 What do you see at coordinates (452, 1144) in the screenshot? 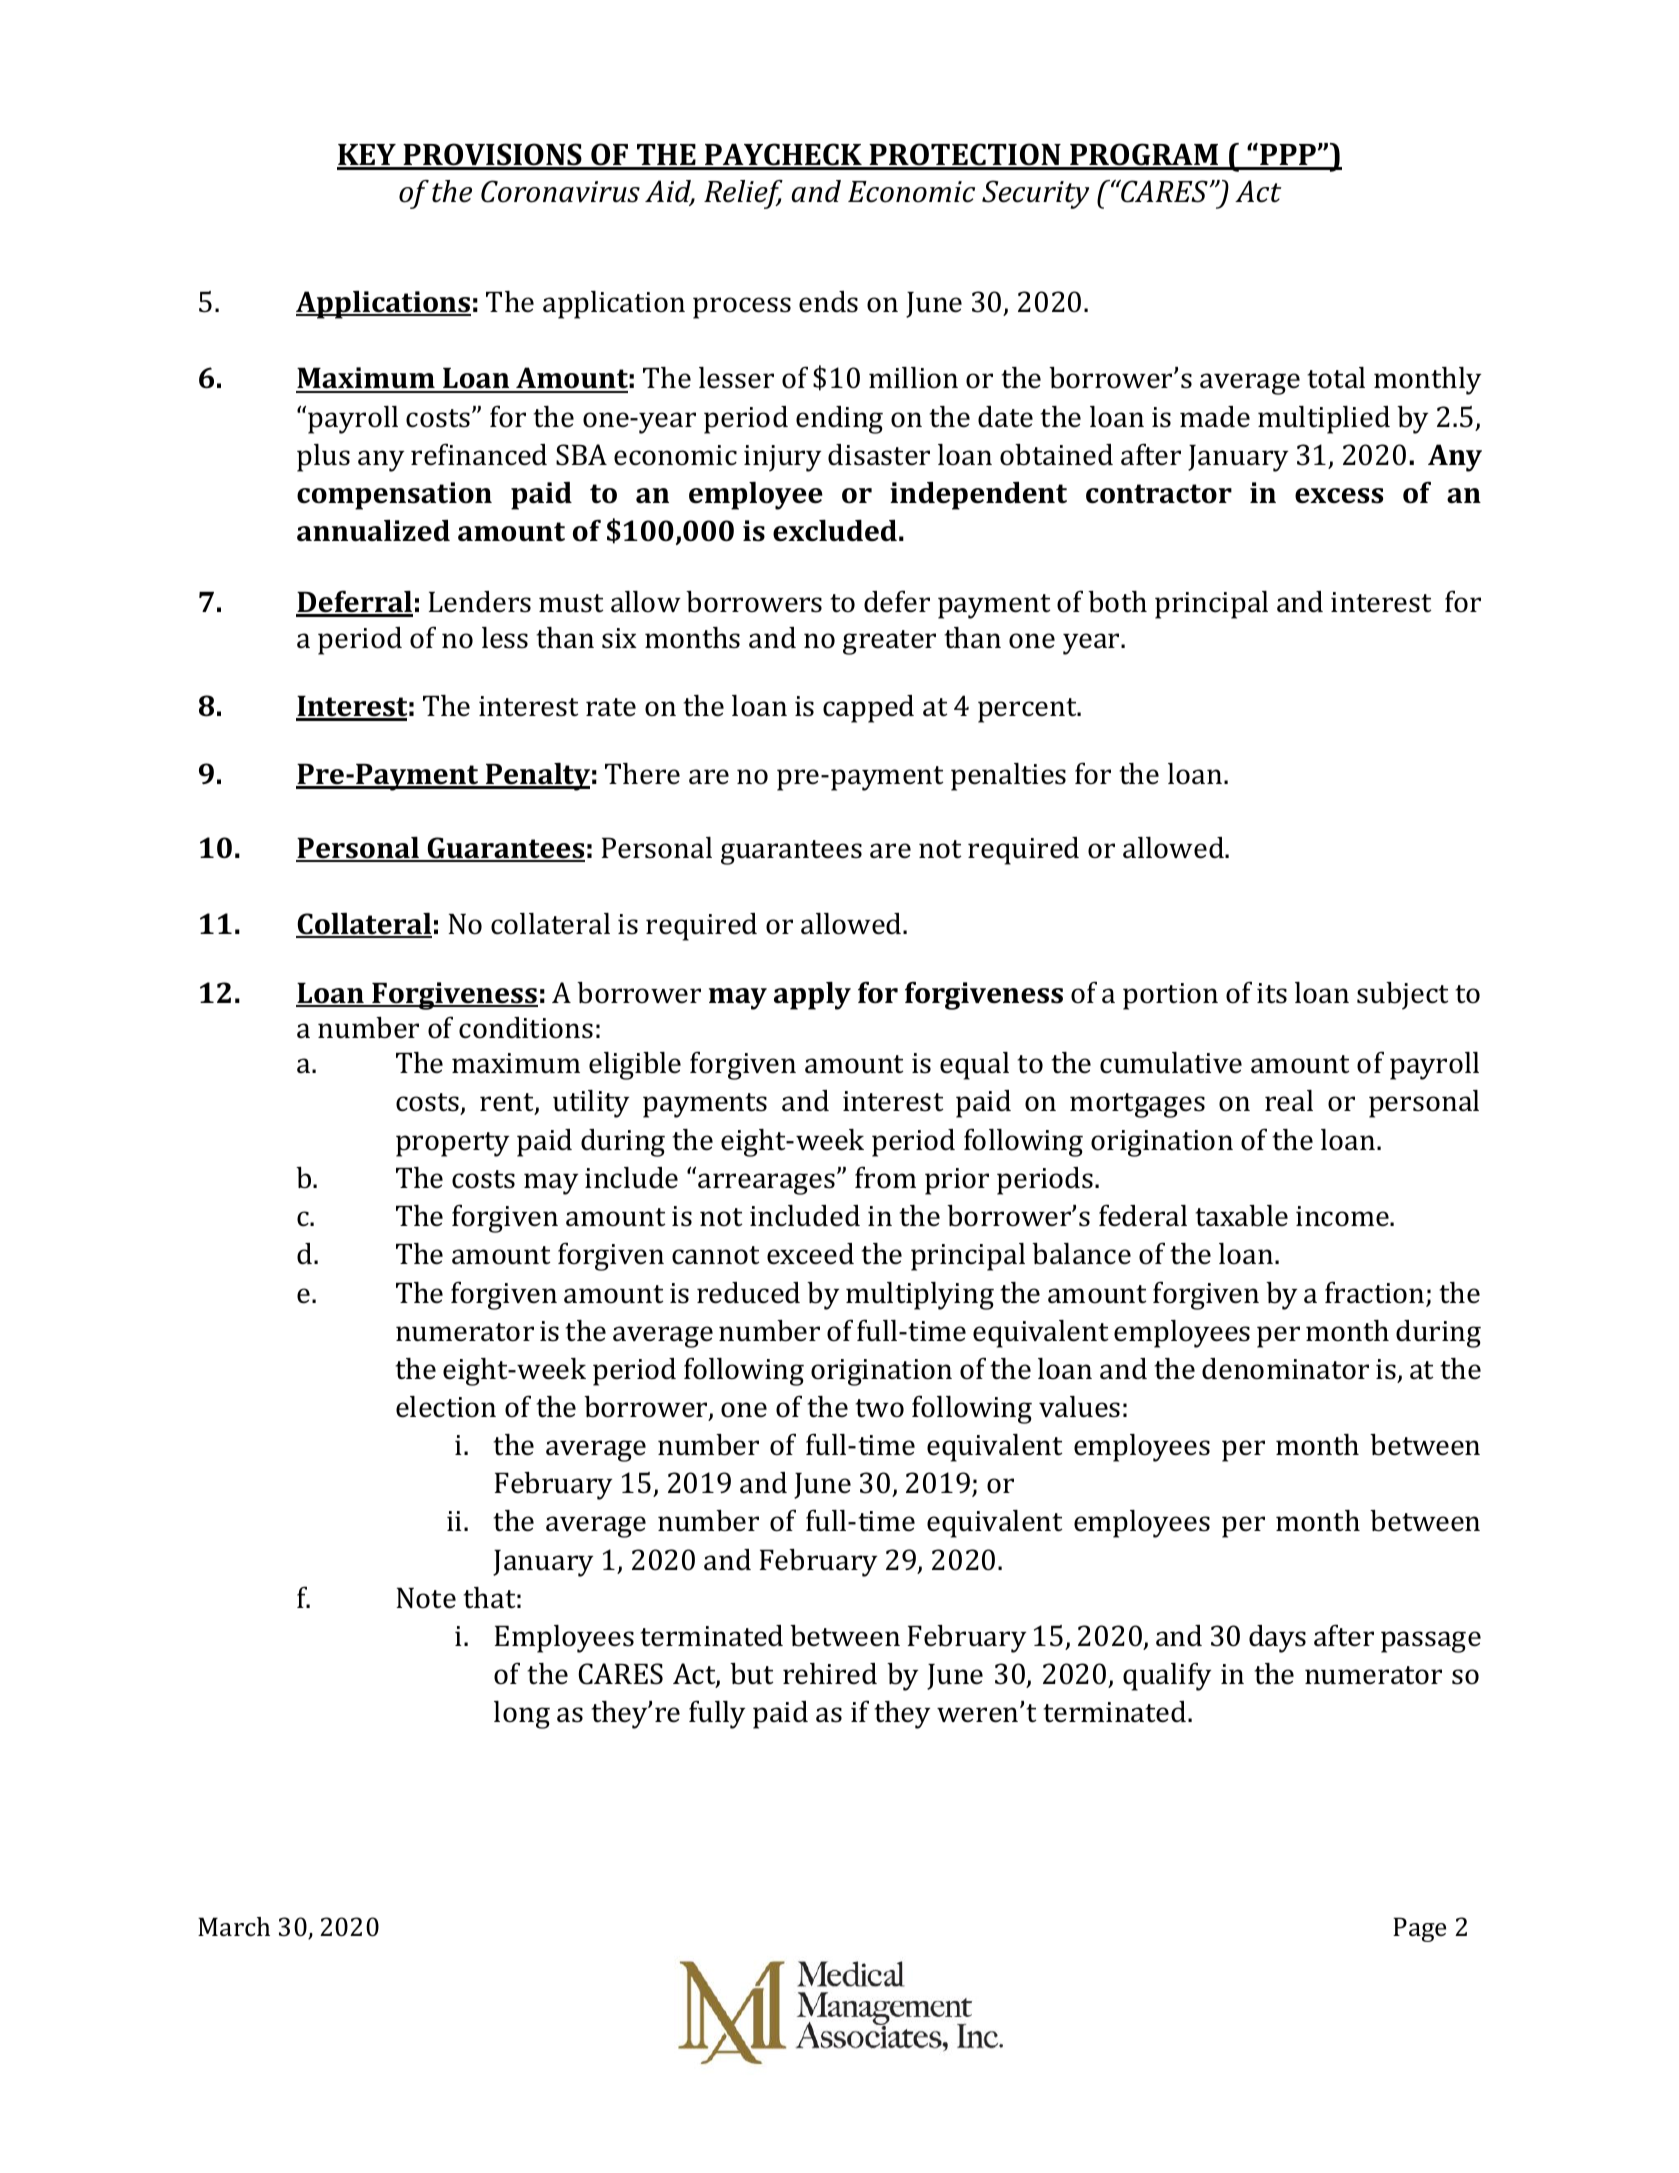
I see `property` at bounding box center [452, 1144].
